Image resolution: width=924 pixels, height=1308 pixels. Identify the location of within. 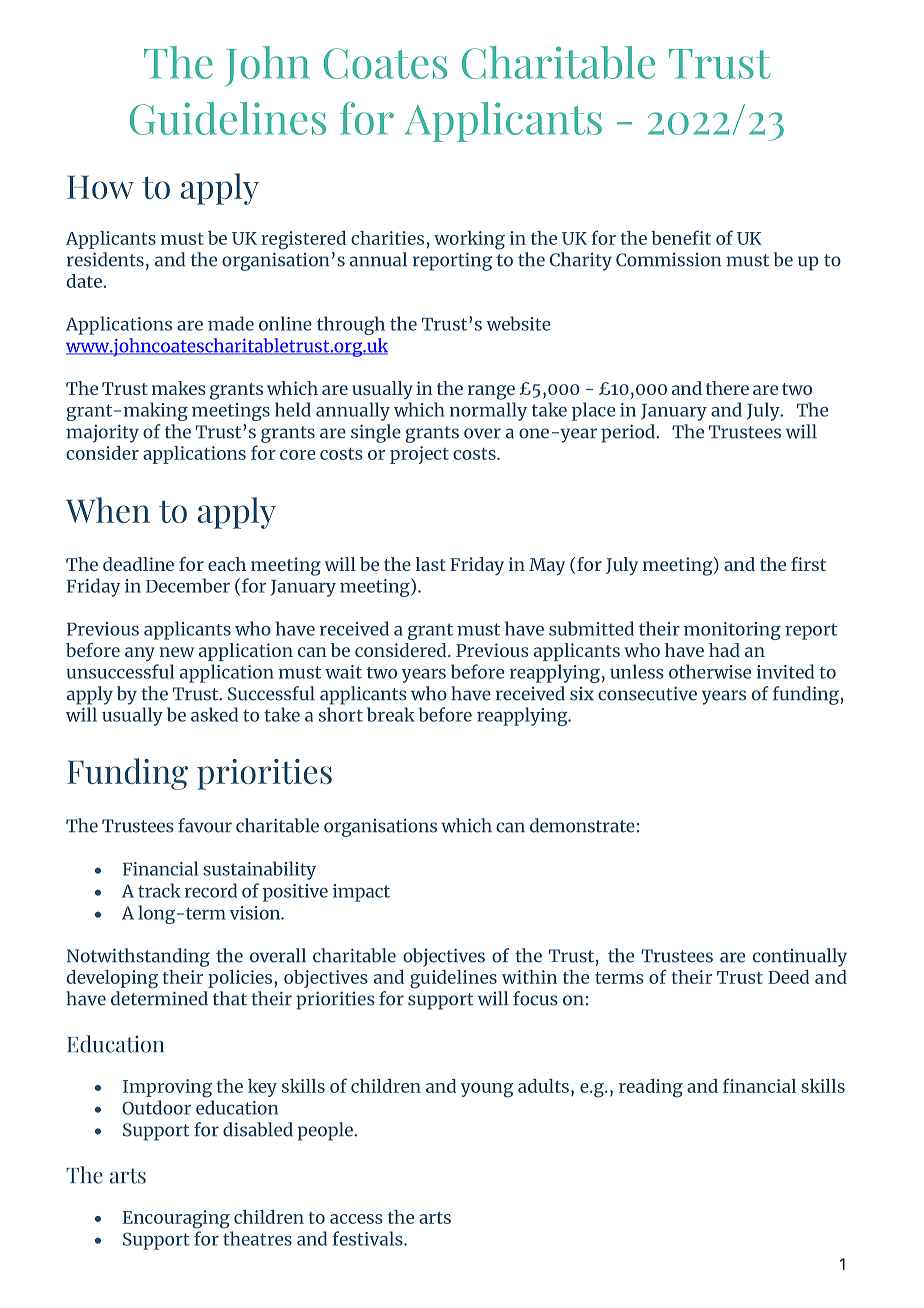
(529, 977).
